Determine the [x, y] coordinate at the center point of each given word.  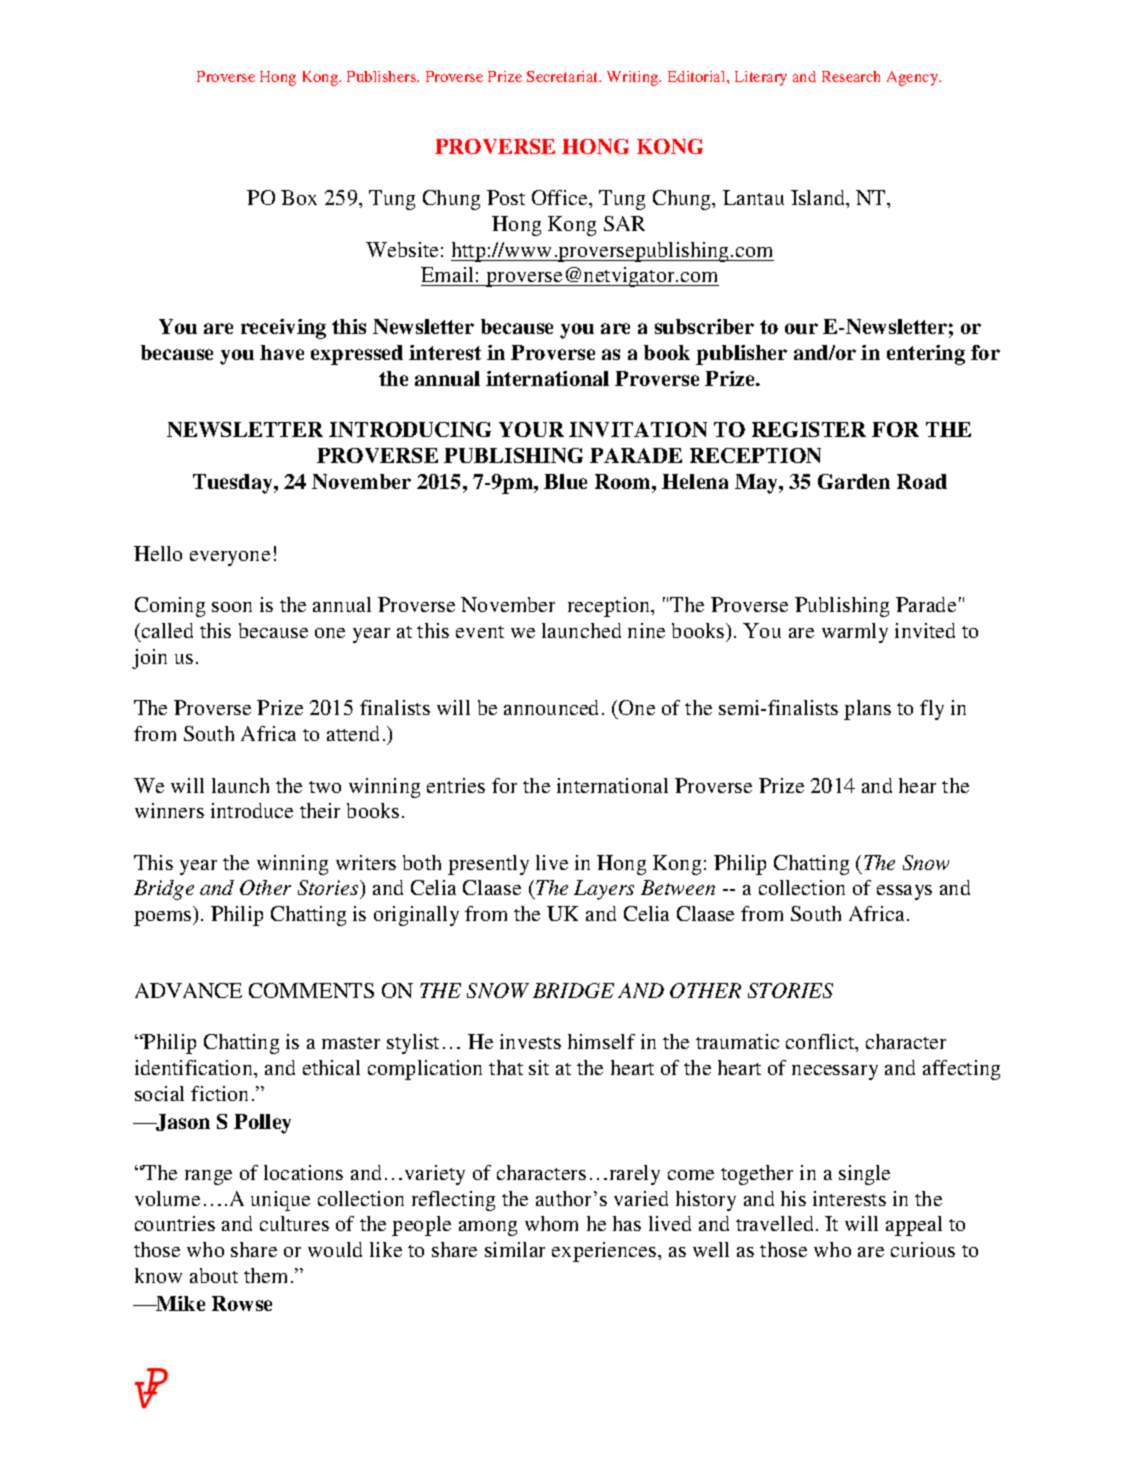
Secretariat [564, 76]
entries [456, 785]
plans [867, 710]
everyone [230, 558]
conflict [821, 1043]
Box [299, 197]
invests [530, 1041]
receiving [283, 329]
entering [926, 355]
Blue [565, 481]
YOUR [531, 429]
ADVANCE [188, 990]
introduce [252, 810]
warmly [855, 633]
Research [851, 76]
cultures [294, 1223]
